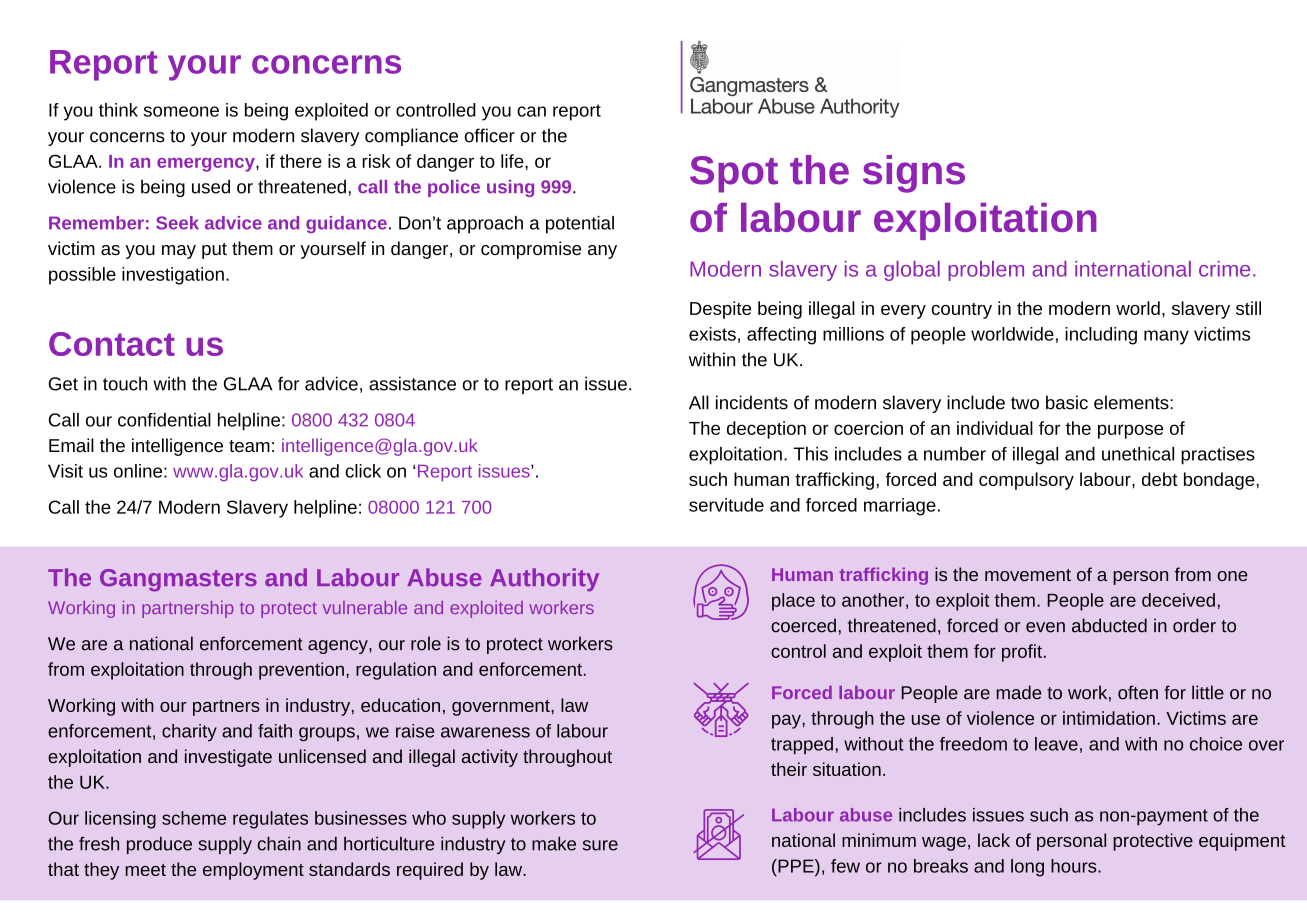 The image size is (1307, 924). What do you see at coordinates (1075, 866) in the page?
I see `hours` at bounding box center [1075, 866].
